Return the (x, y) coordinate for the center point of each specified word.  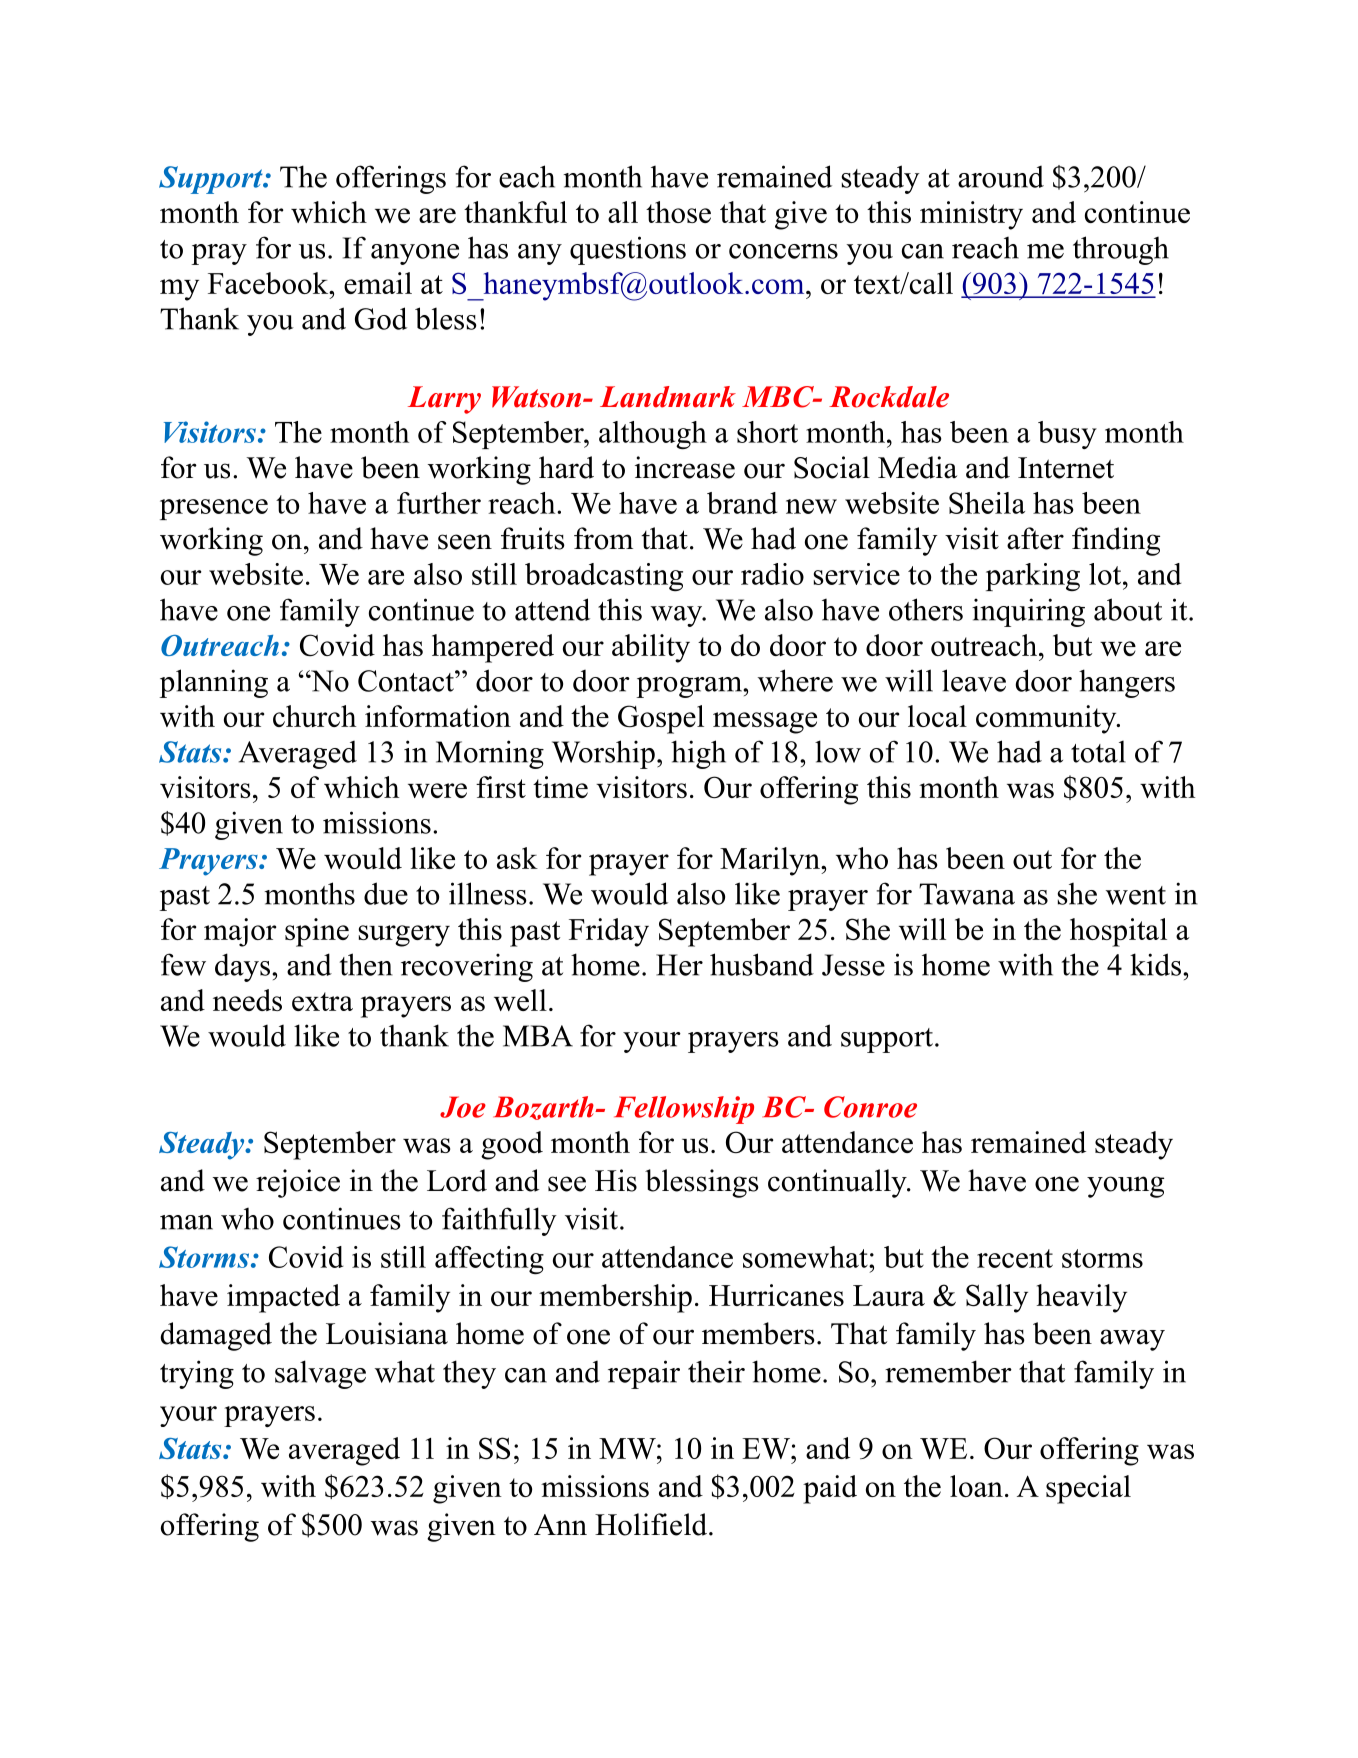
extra (322, 1001)
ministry (971, 215)
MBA (538, 1036)
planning (213, 683)
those (678, 212)
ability (651, 648)
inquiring (1028, 612)
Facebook (269, 283)
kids (1155, 964)
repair (644, 1374)
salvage (320, 1374)
